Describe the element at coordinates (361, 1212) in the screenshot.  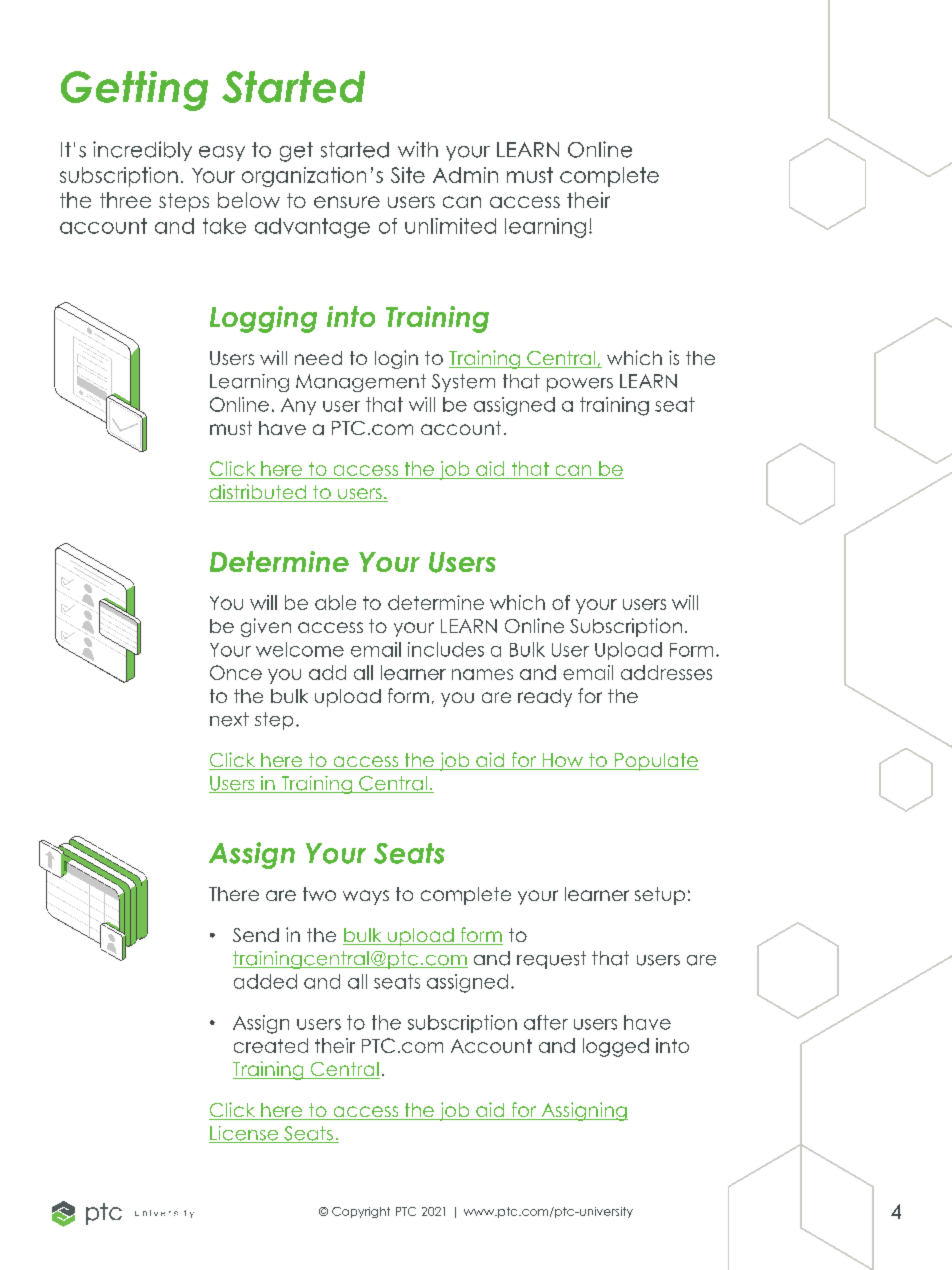
I see `Copyright` at that location.
